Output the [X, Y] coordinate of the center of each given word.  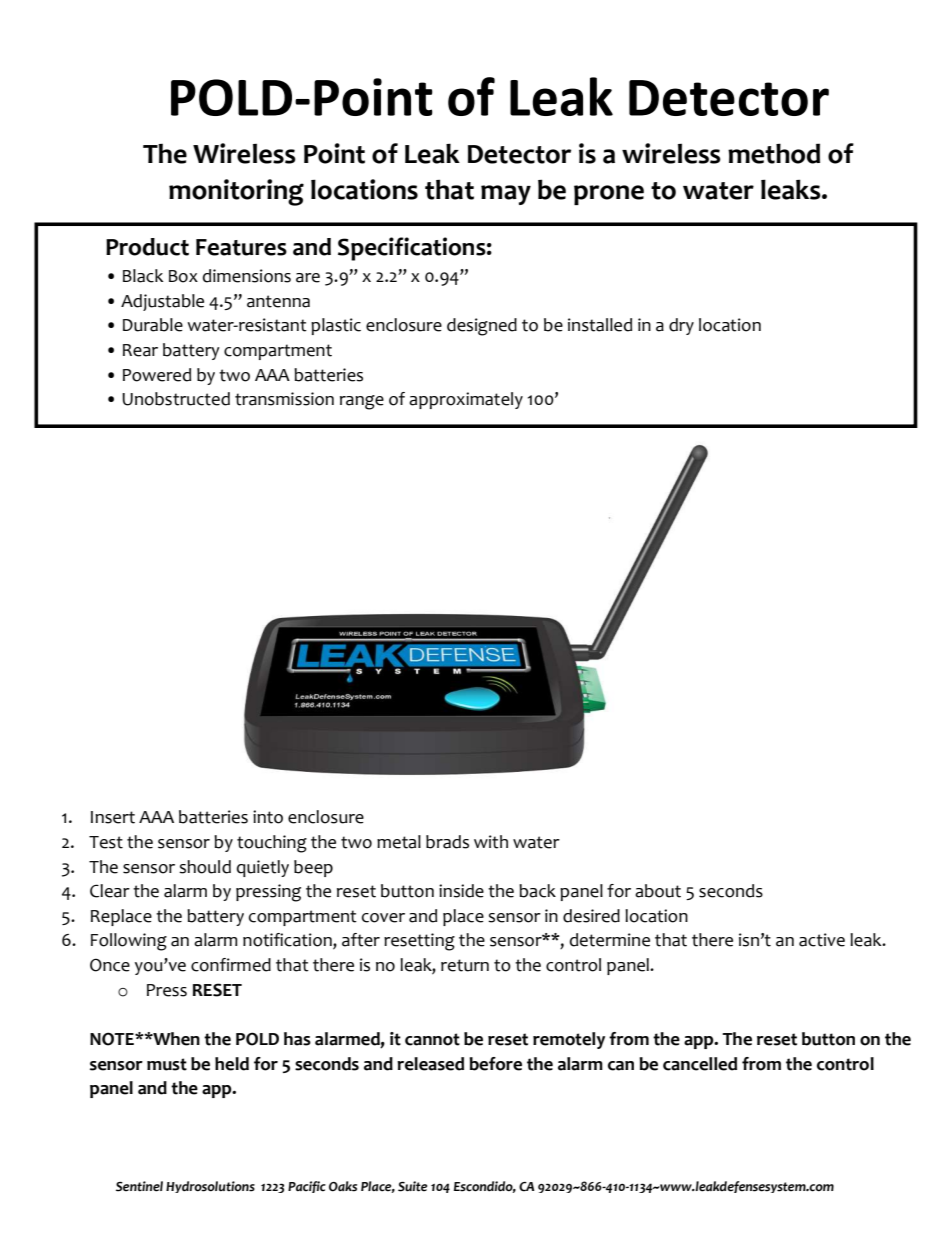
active [822, 940]
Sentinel [139, 1186]
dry [681, 326]
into [268, 817]
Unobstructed [176, 399]
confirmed [231, 965]
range [362, 402]
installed [600, 325]
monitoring [236, 192]
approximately [466, 400]
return [465, 965]
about [658, 891]
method [774, 153]
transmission [284, 399]
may [506, 195]
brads [447, 842]
